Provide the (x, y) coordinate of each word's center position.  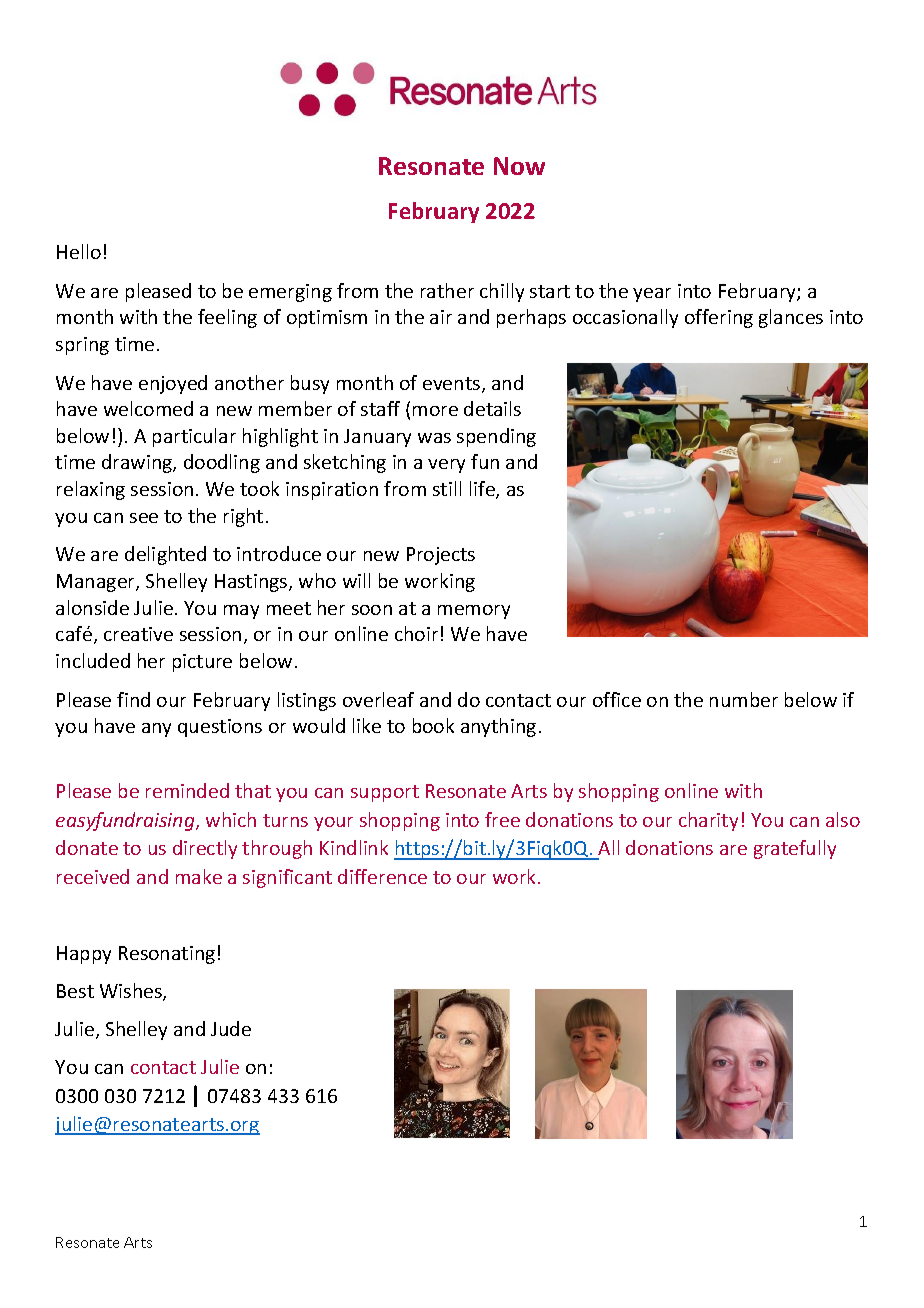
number (744, 699)
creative (138, 634)
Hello (79, 251)
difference (382, 876)
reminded (187, 790)
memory (474, 612)
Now (519, 166)
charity (708, 821)
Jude (231, 1028)
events (453, 385)
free (502, 819)
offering (719, 318)
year (652, 295)
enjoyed (173, 384)
